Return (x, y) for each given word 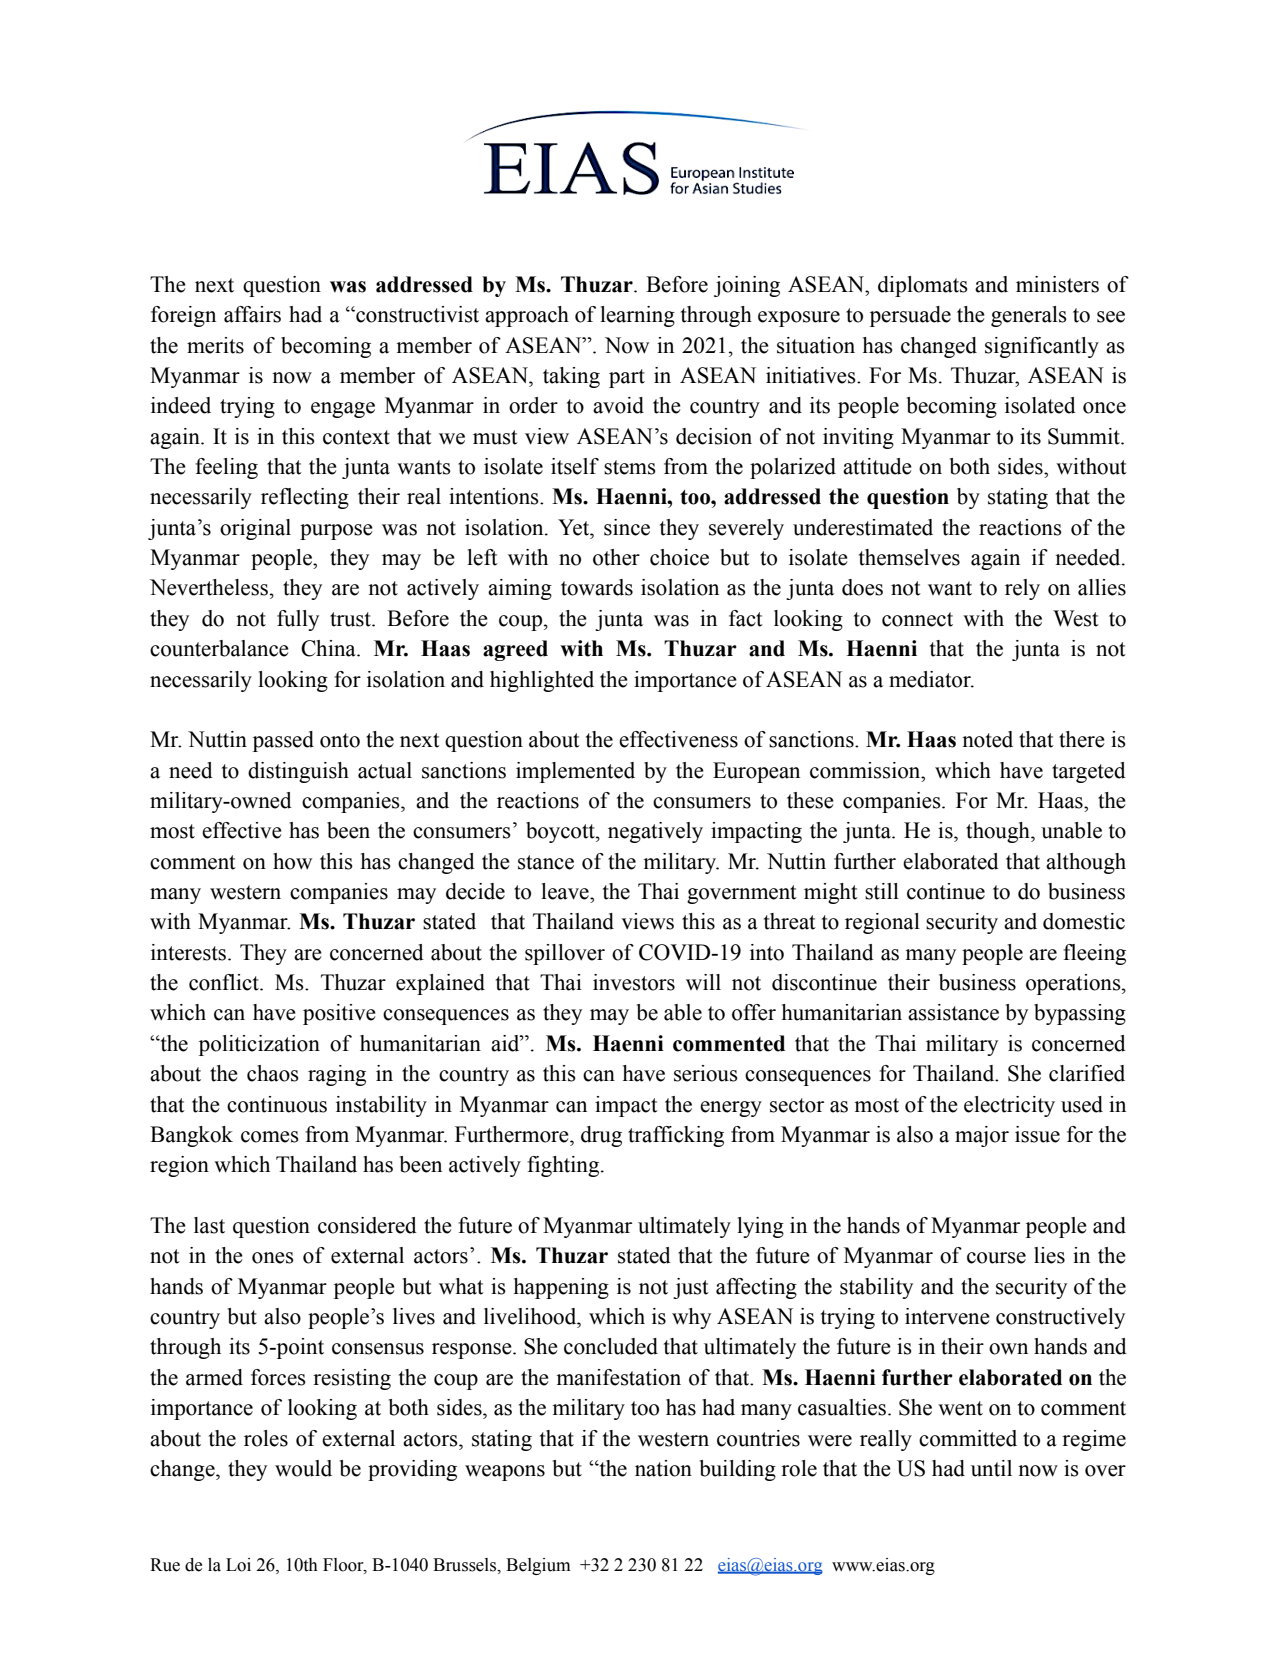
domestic (1084, 921)
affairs (252, 314)
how (292, 861)
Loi (238, 1565)
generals (1029, 316)
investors (634, 982)
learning (637, 316)
